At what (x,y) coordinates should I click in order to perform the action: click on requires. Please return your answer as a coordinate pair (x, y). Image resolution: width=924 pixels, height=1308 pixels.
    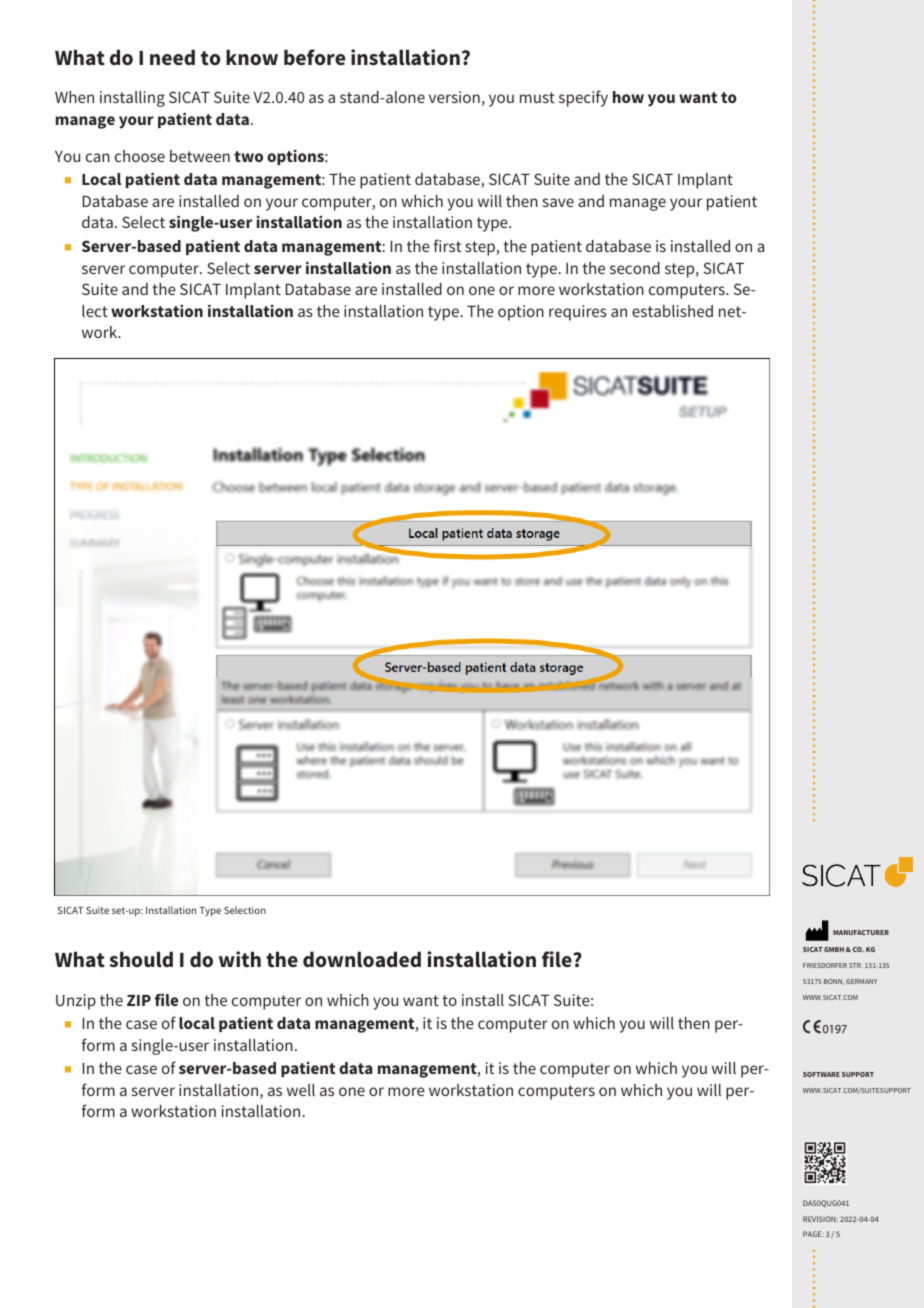
    Looking at the image, I should click on (578, 313).
